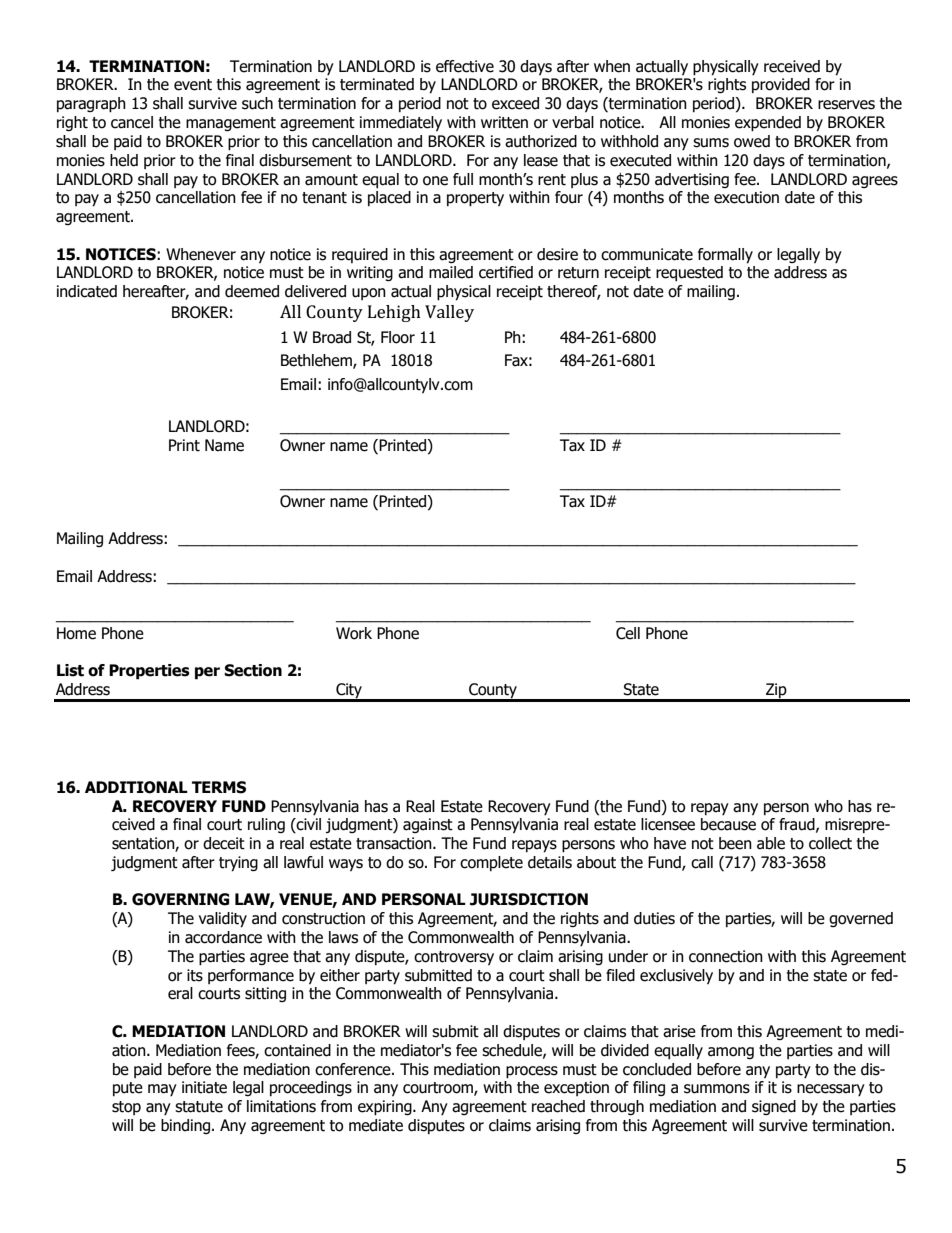 The height and width of the document is (1233, 952). I want to click on because, so click(728, 824).
